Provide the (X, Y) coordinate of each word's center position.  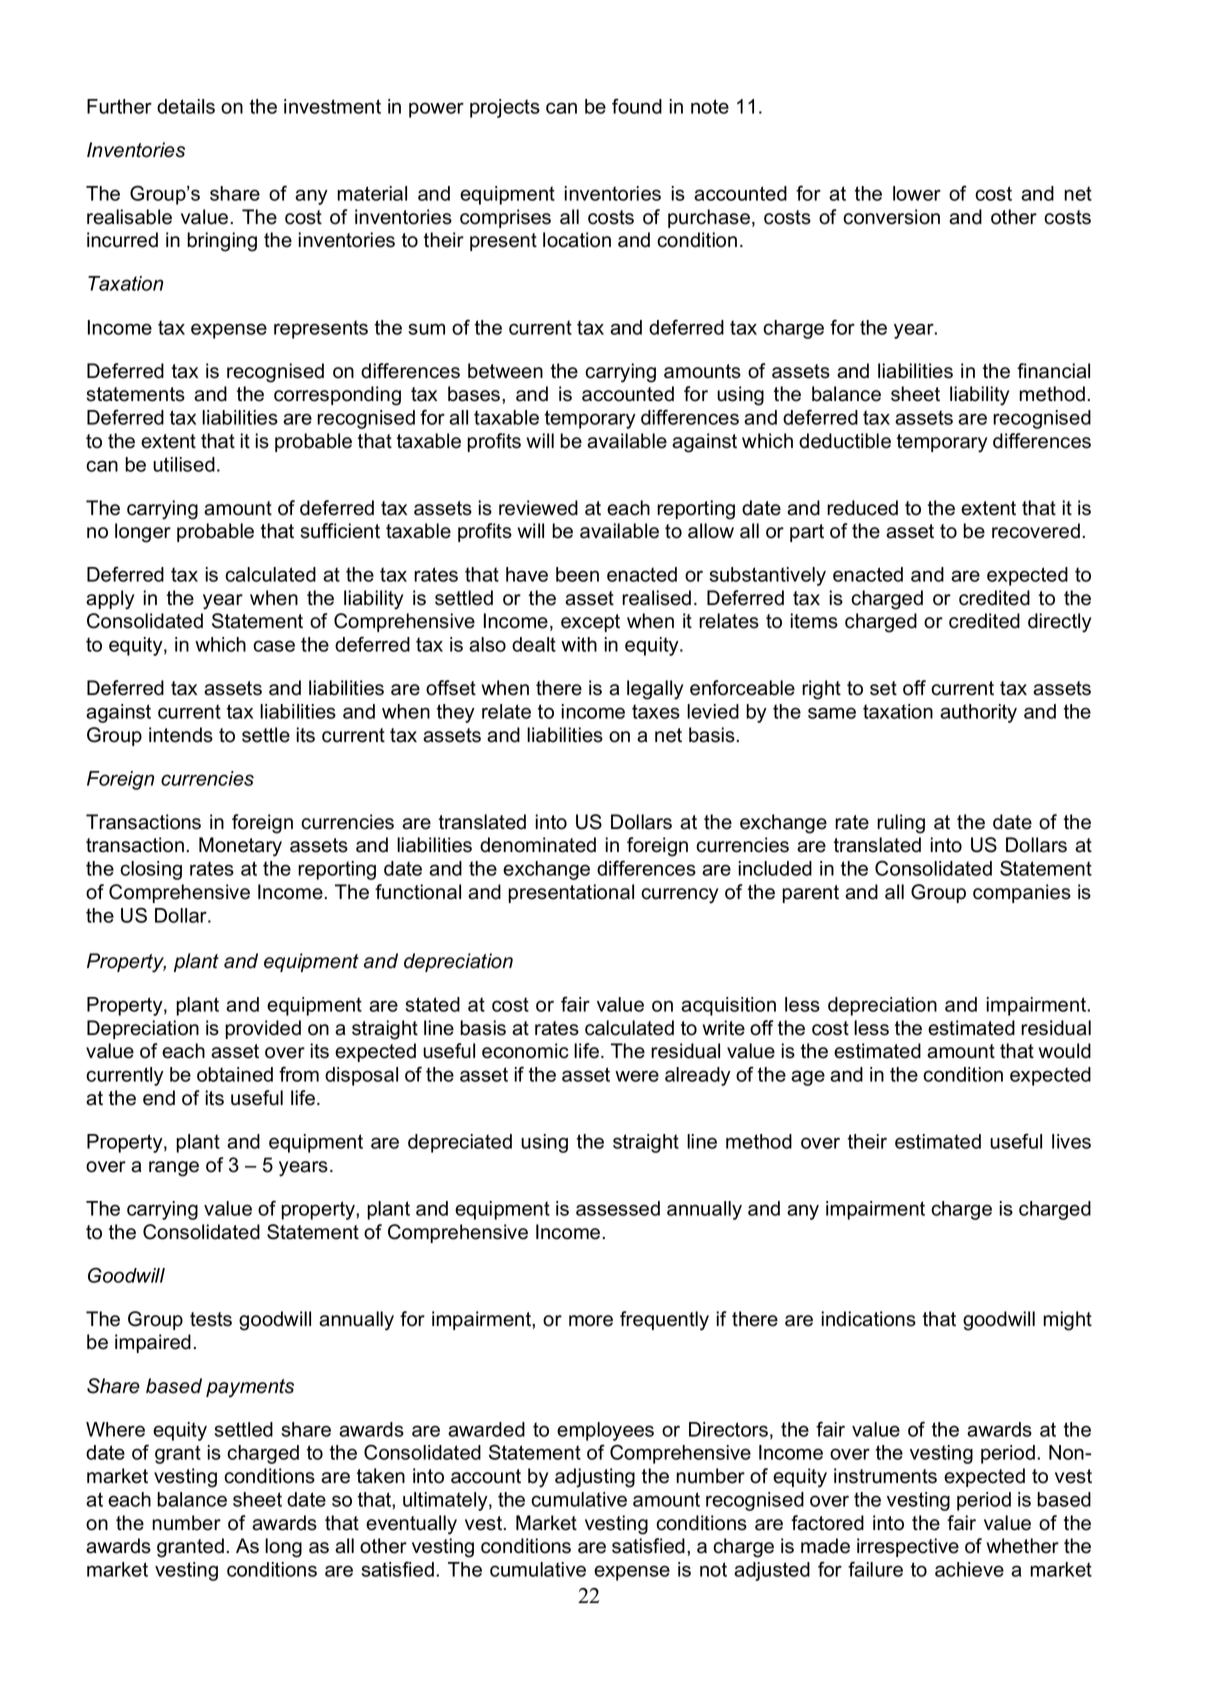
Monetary (240, 847)
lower (917, 193)
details (186, 106)
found (637, 106)
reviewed (538, 508)
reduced (862, 508)
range (174, 1169)
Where (115, 1429)
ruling (901, 824)
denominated (538, 845)
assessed (618, 1208)
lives (1071, 1141)
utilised (184, 464)
